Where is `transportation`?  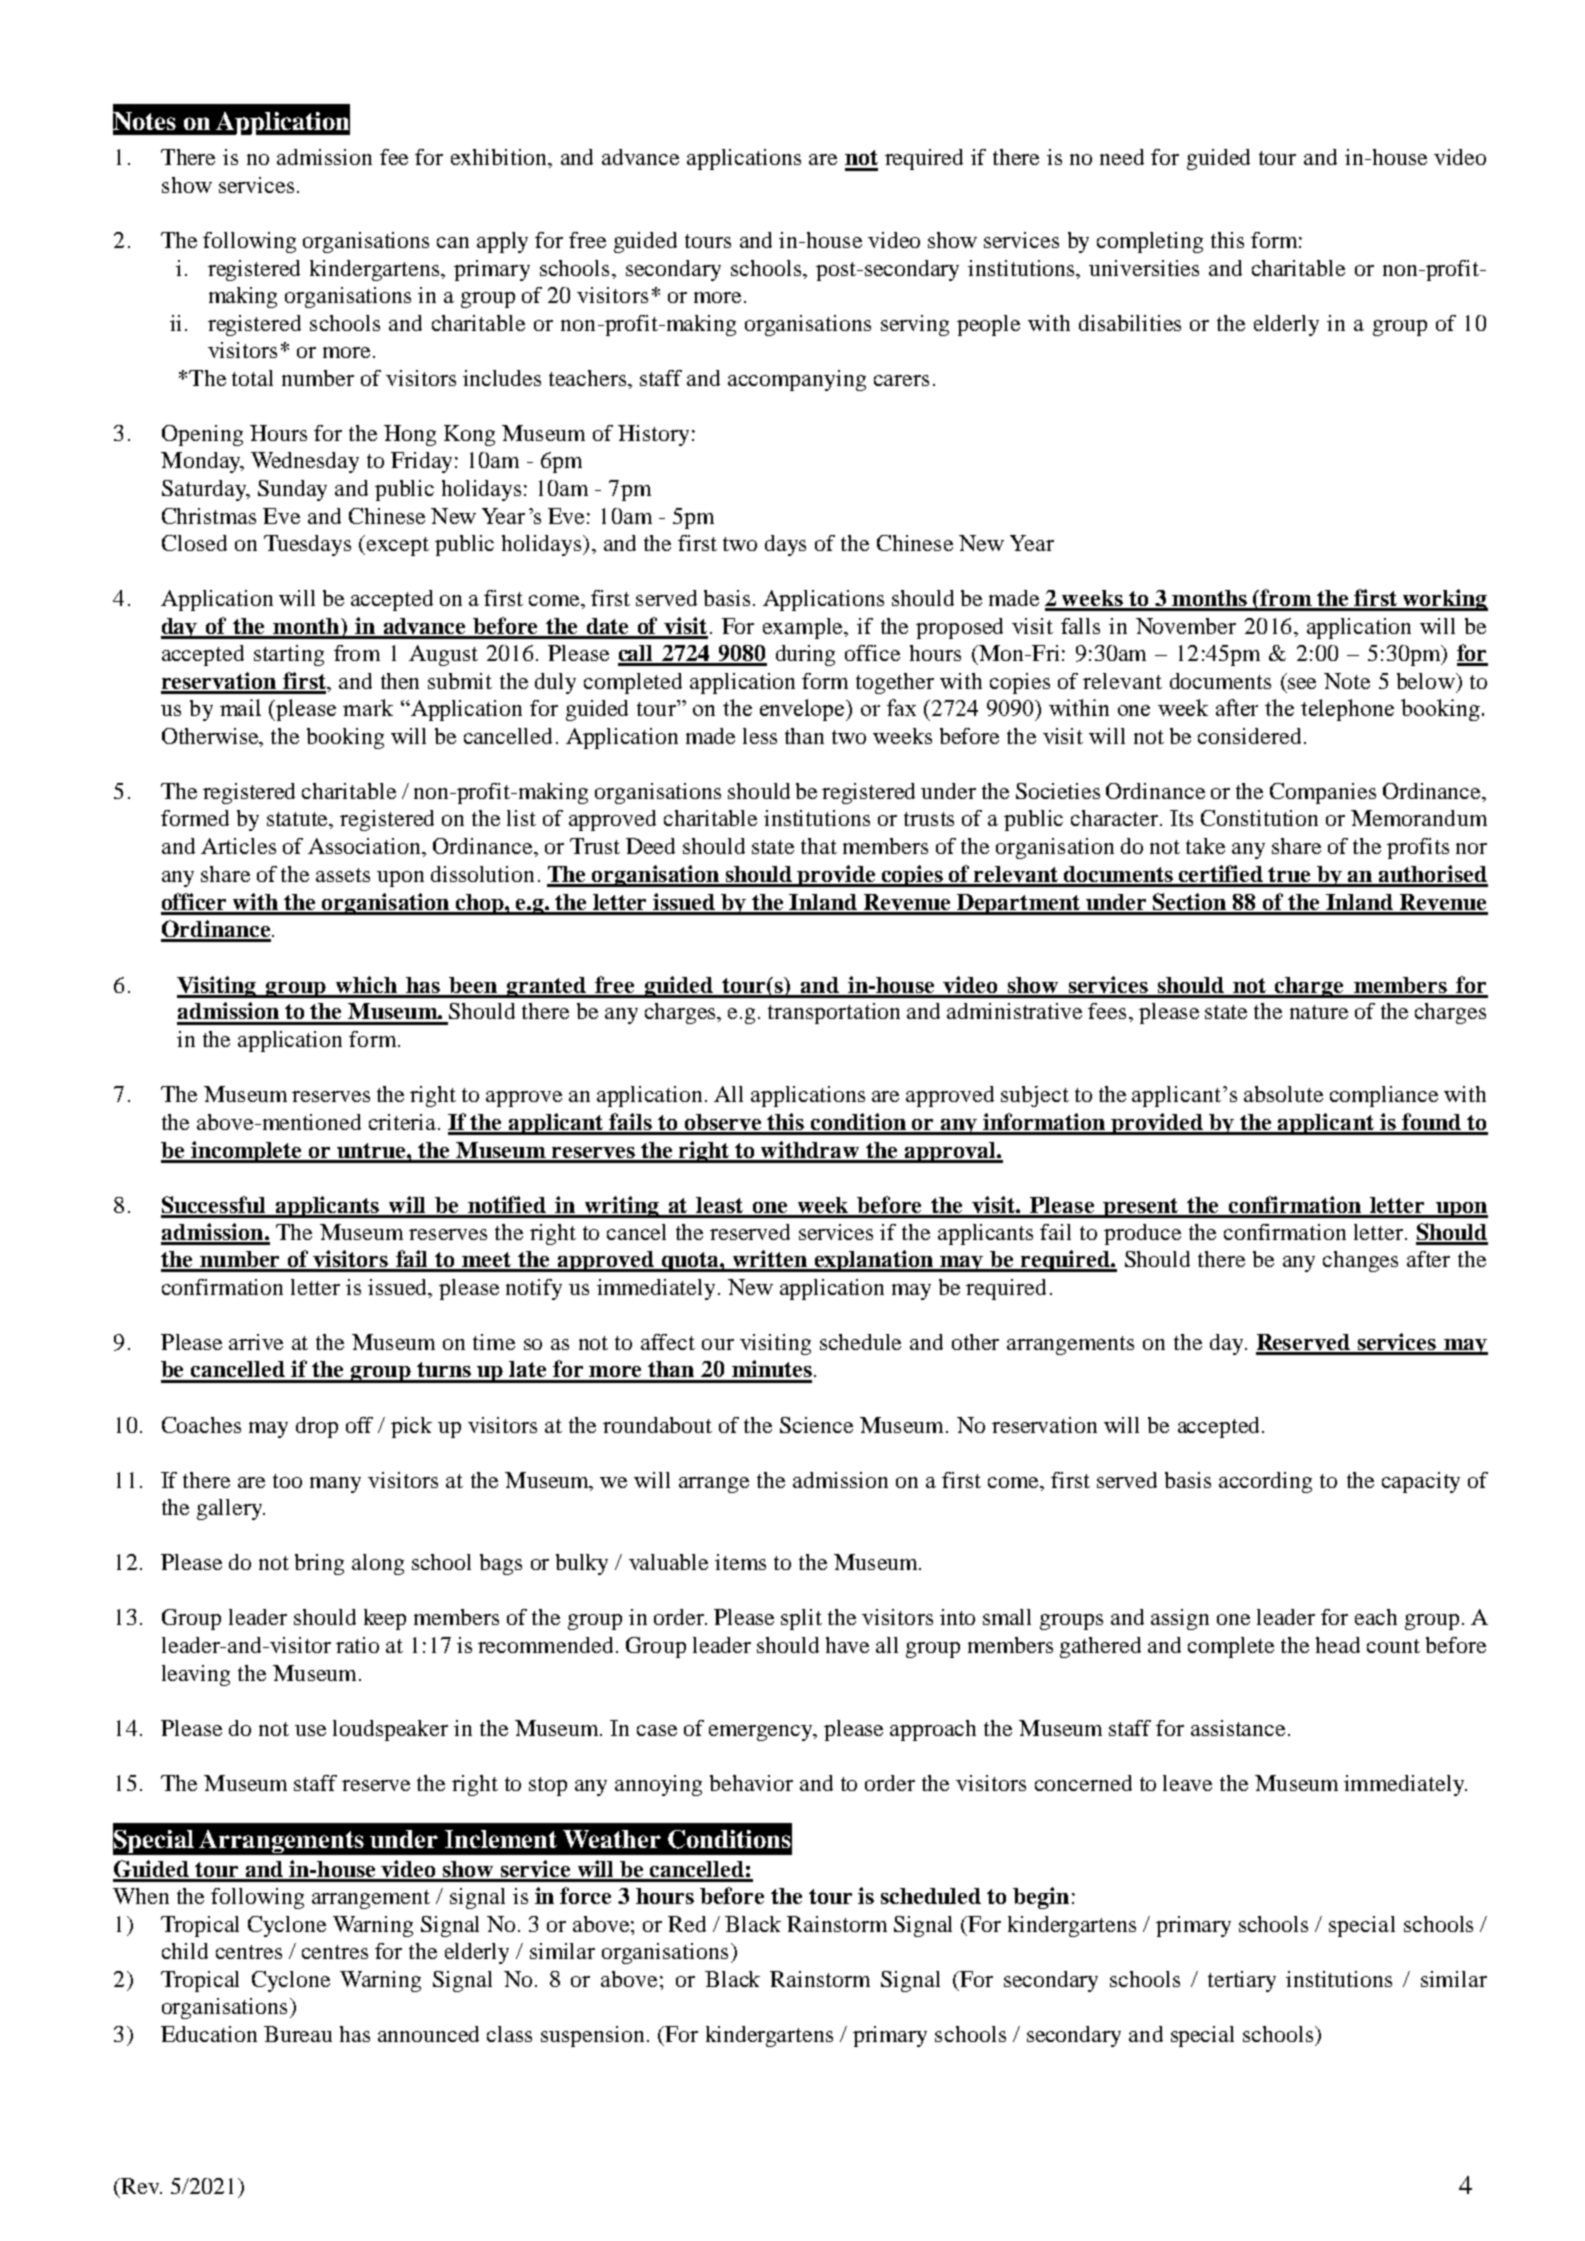 transportation is located at coordinates (834, 1013).
